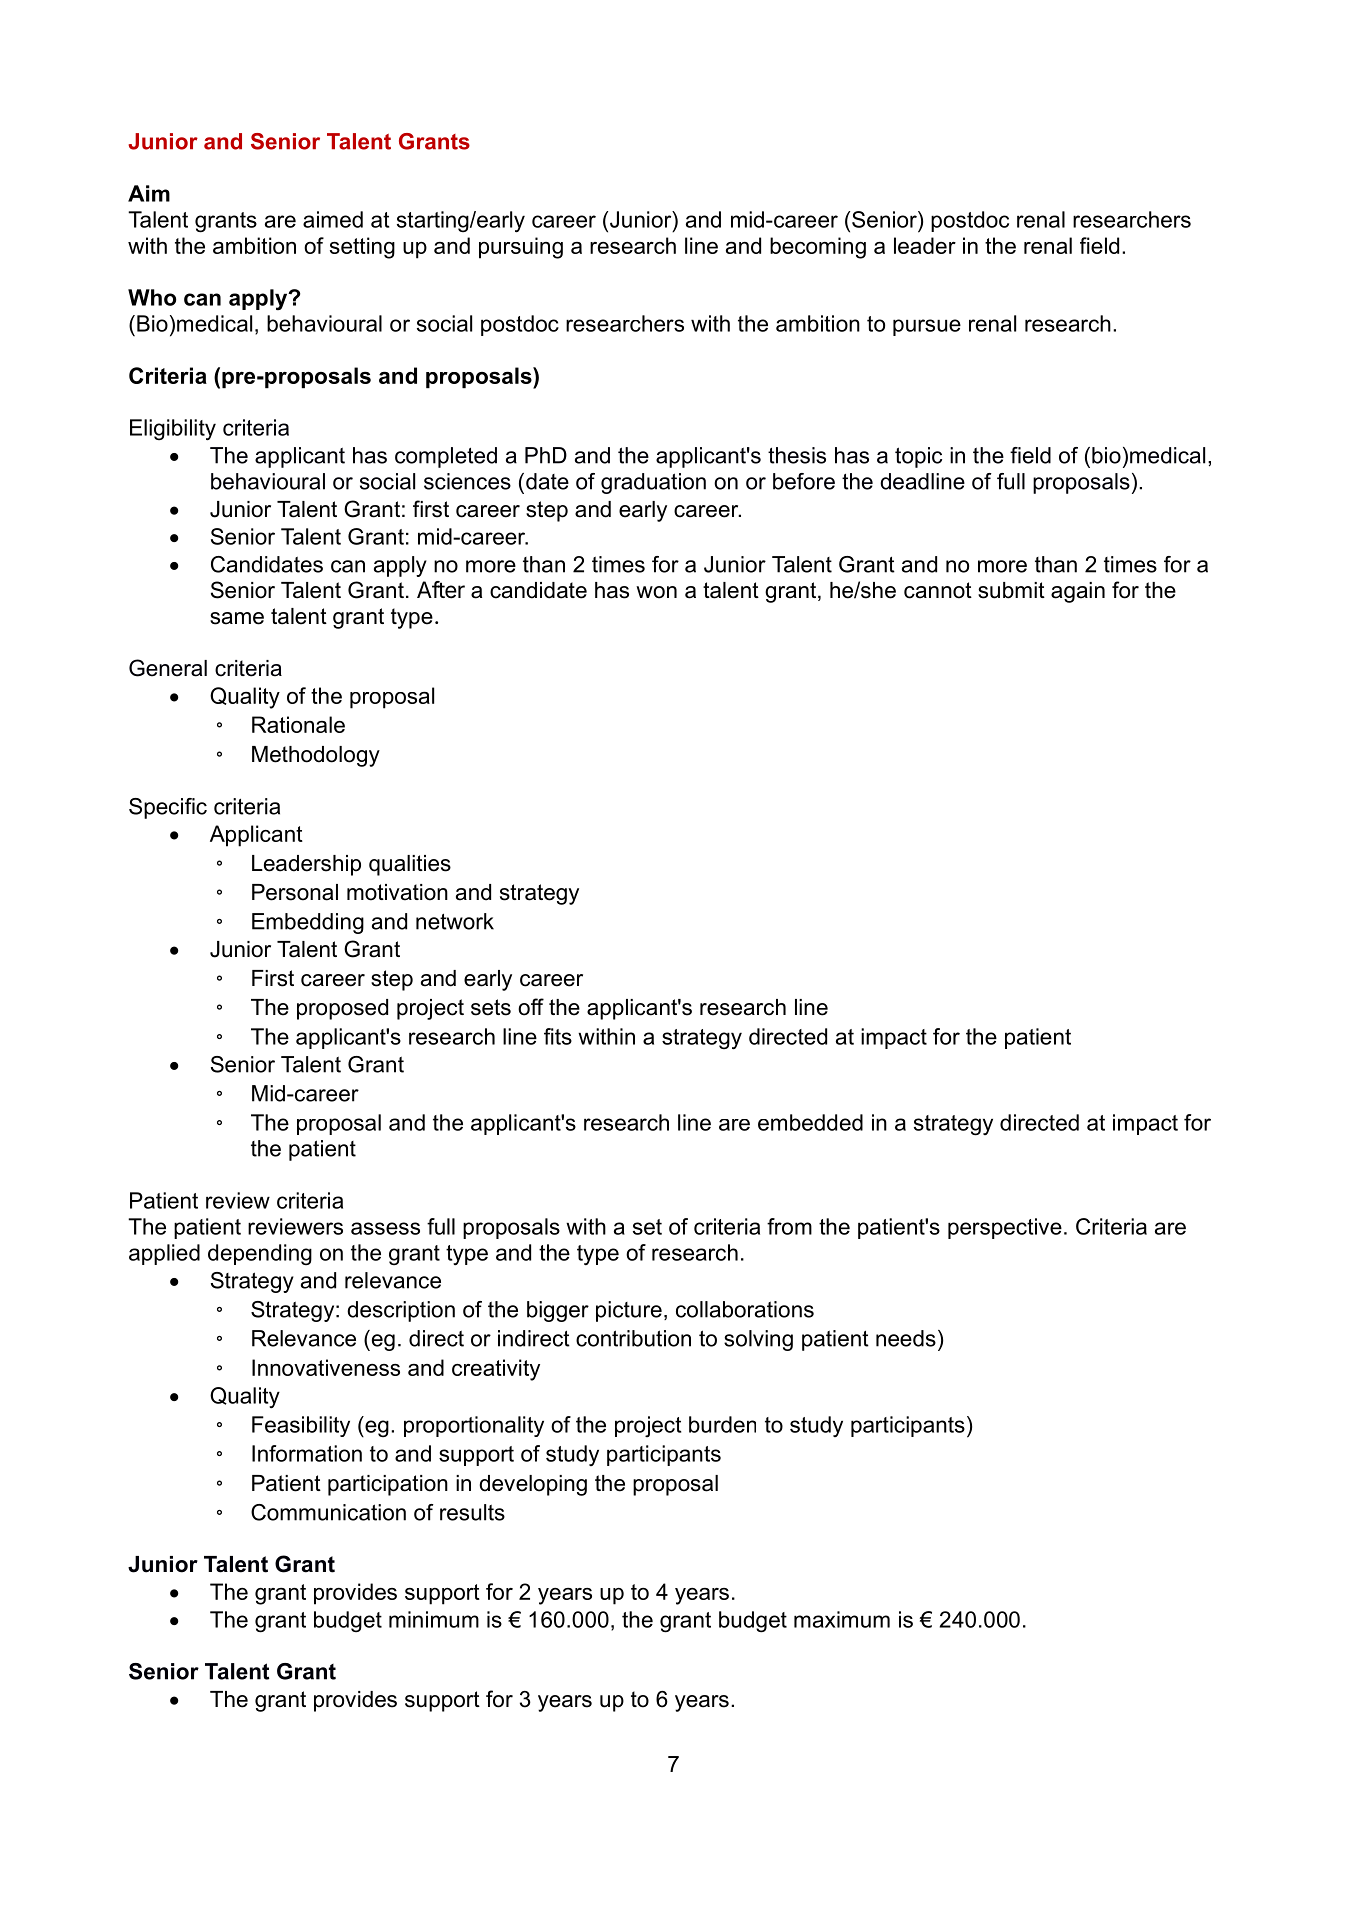 The width and height of the screenshot is (1347, 1905). I want to click on aimed, so click(333, 219).
